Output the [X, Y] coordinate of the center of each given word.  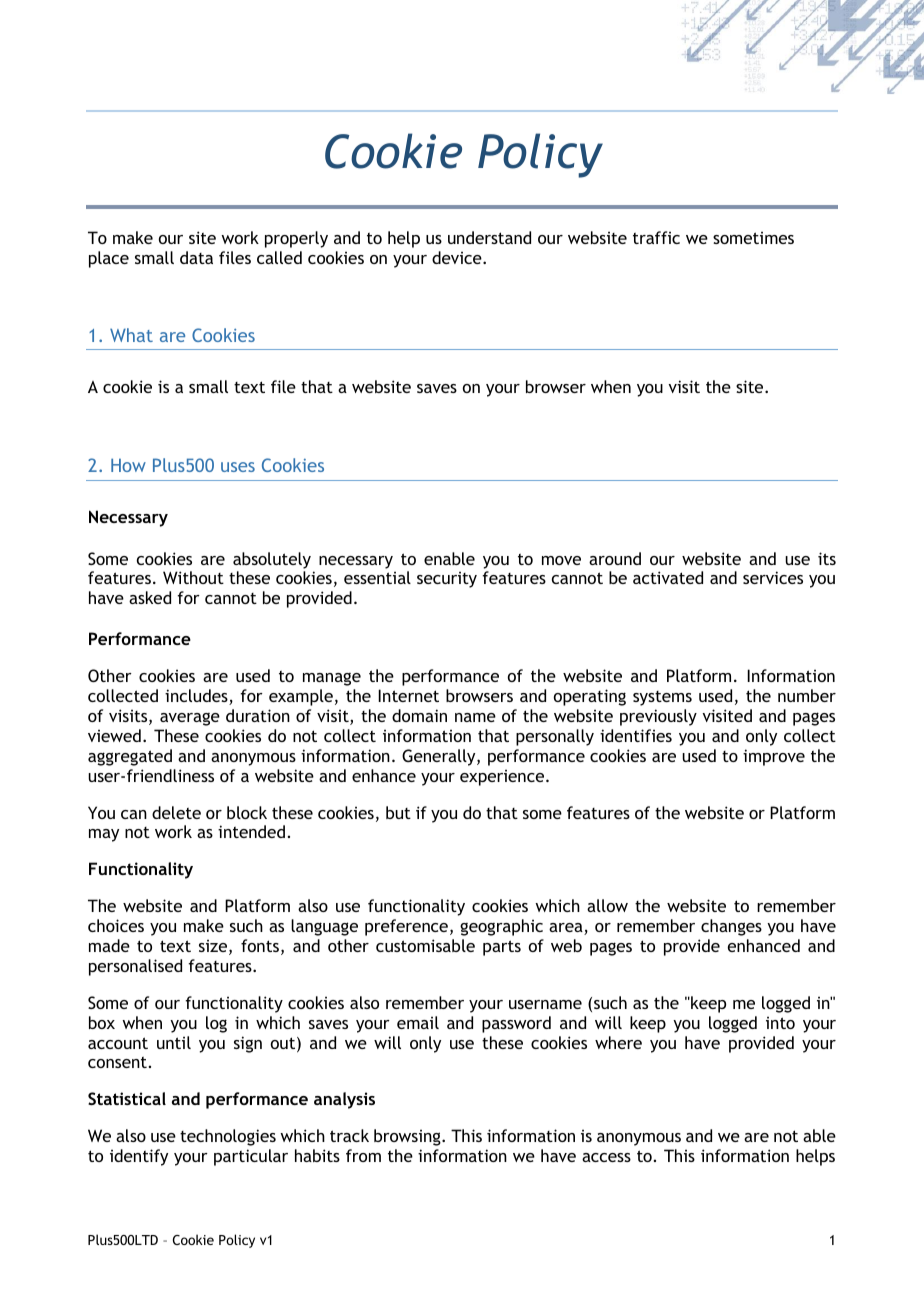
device [458, 257]
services [773, 577]
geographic [501, 927]
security [447, 580]
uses [238, 467]
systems [662, 698]
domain [419, 715]
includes [197, 697]
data [196, 257]
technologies [228, 1137]
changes [731, 927]
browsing [408, 1137]
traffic [656, 237]
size [214, 947]
